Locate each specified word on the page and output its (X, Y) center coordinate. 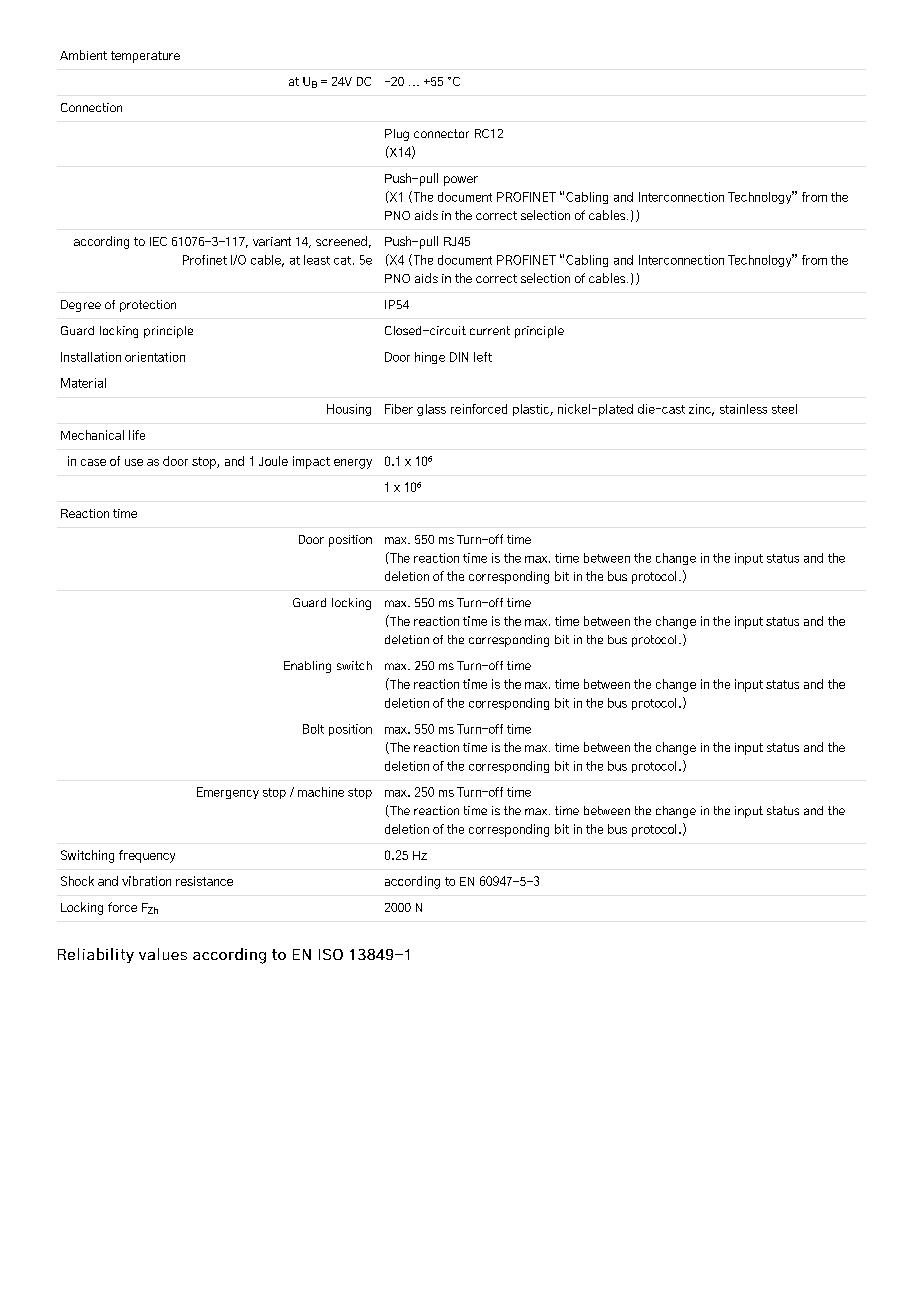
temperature (145, 57)
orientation (155, 357)
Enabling (307, 667)
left (483, 357)
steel (784, 409)
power (461, 181)
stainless (743, 409)
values (163, 954)
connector (441, 133)
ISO (331, 954)
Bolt (313, 729)
